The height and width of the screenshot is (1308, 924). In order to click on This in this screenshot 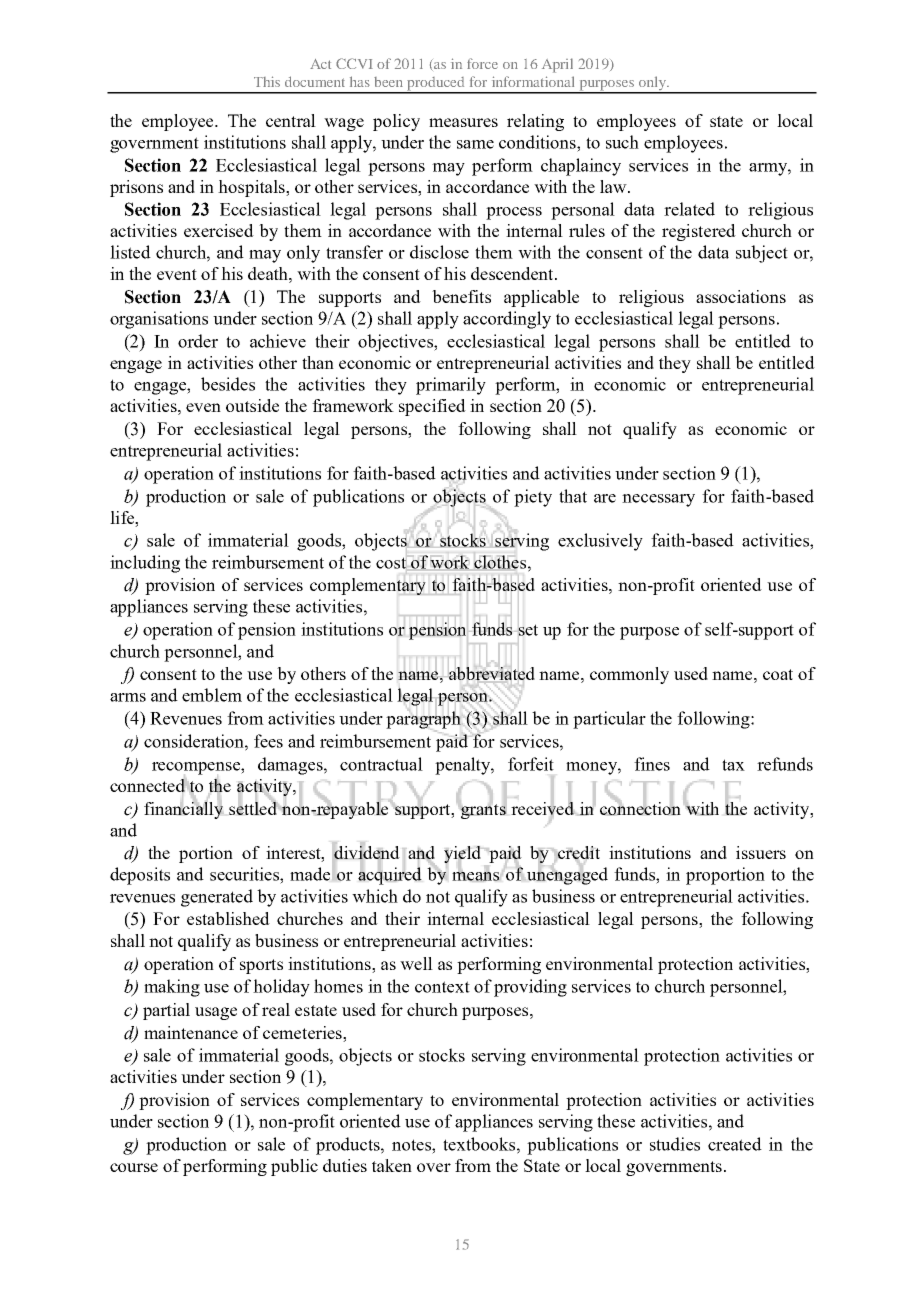, I will do `click(267, 81)`.
